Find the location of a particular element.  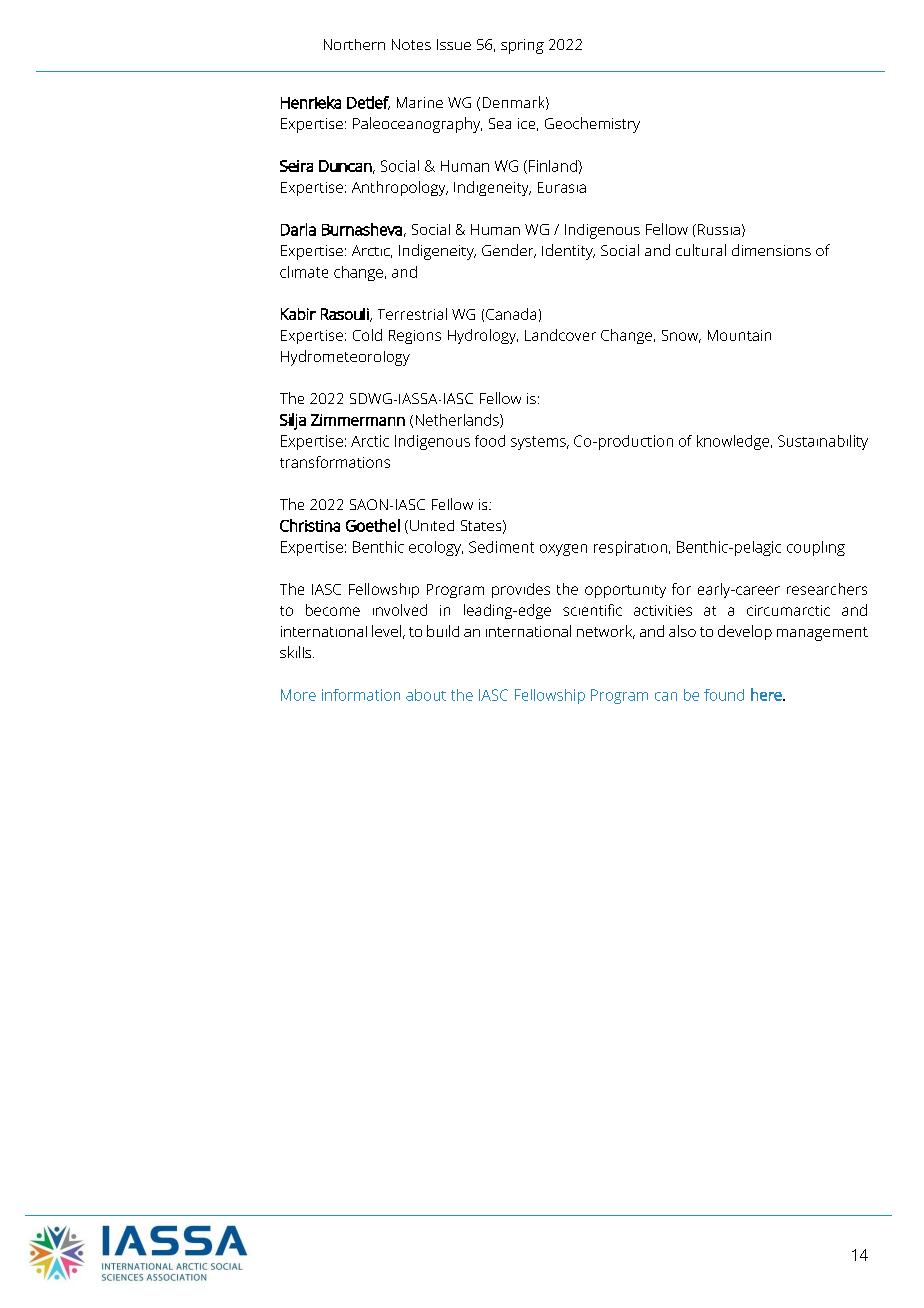

Eurasia is located at coordinates (562, 187).
